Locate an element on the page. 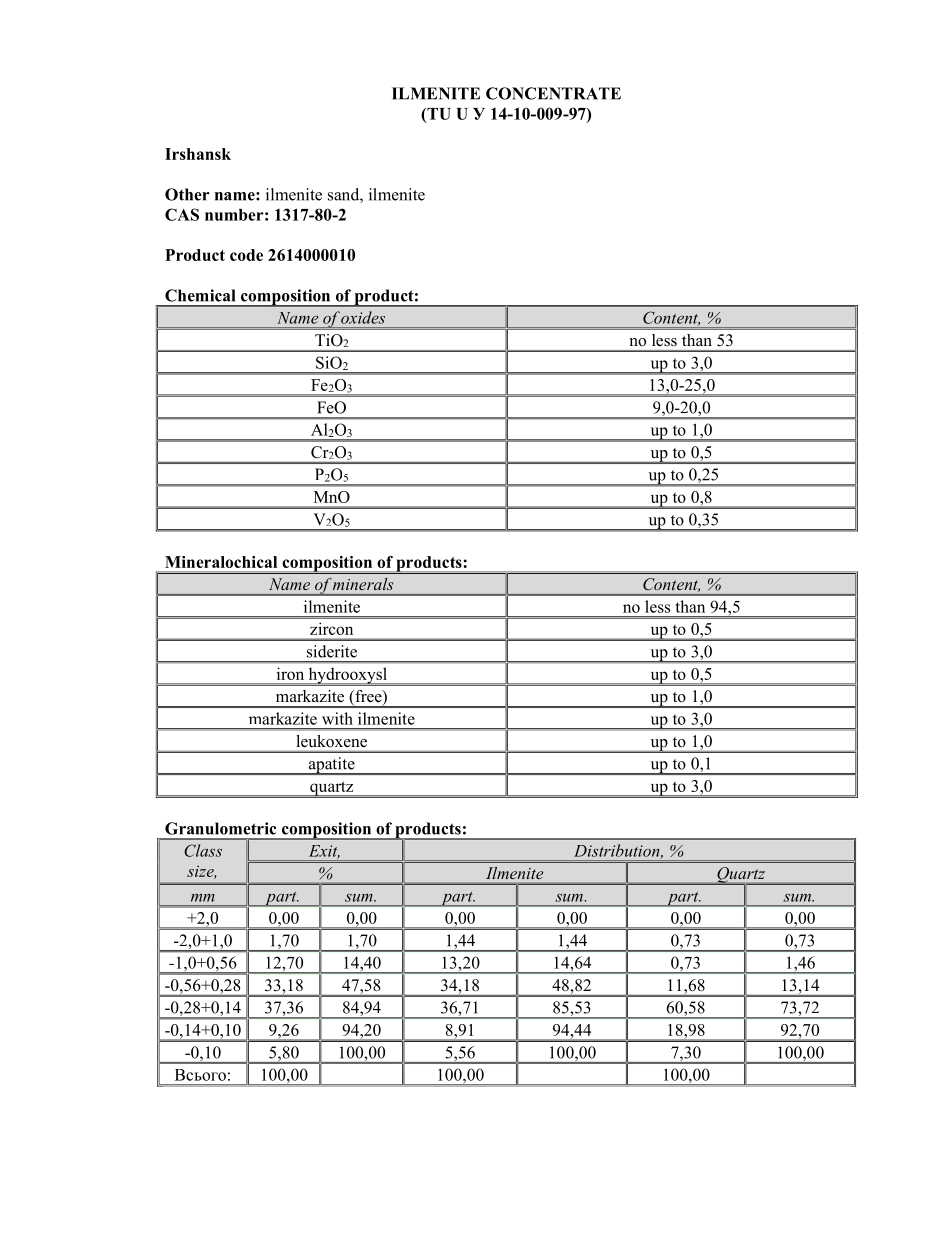 The width and height of the document is (952, 1233). CONCENTRATE is located at coordinates (553, 93).
